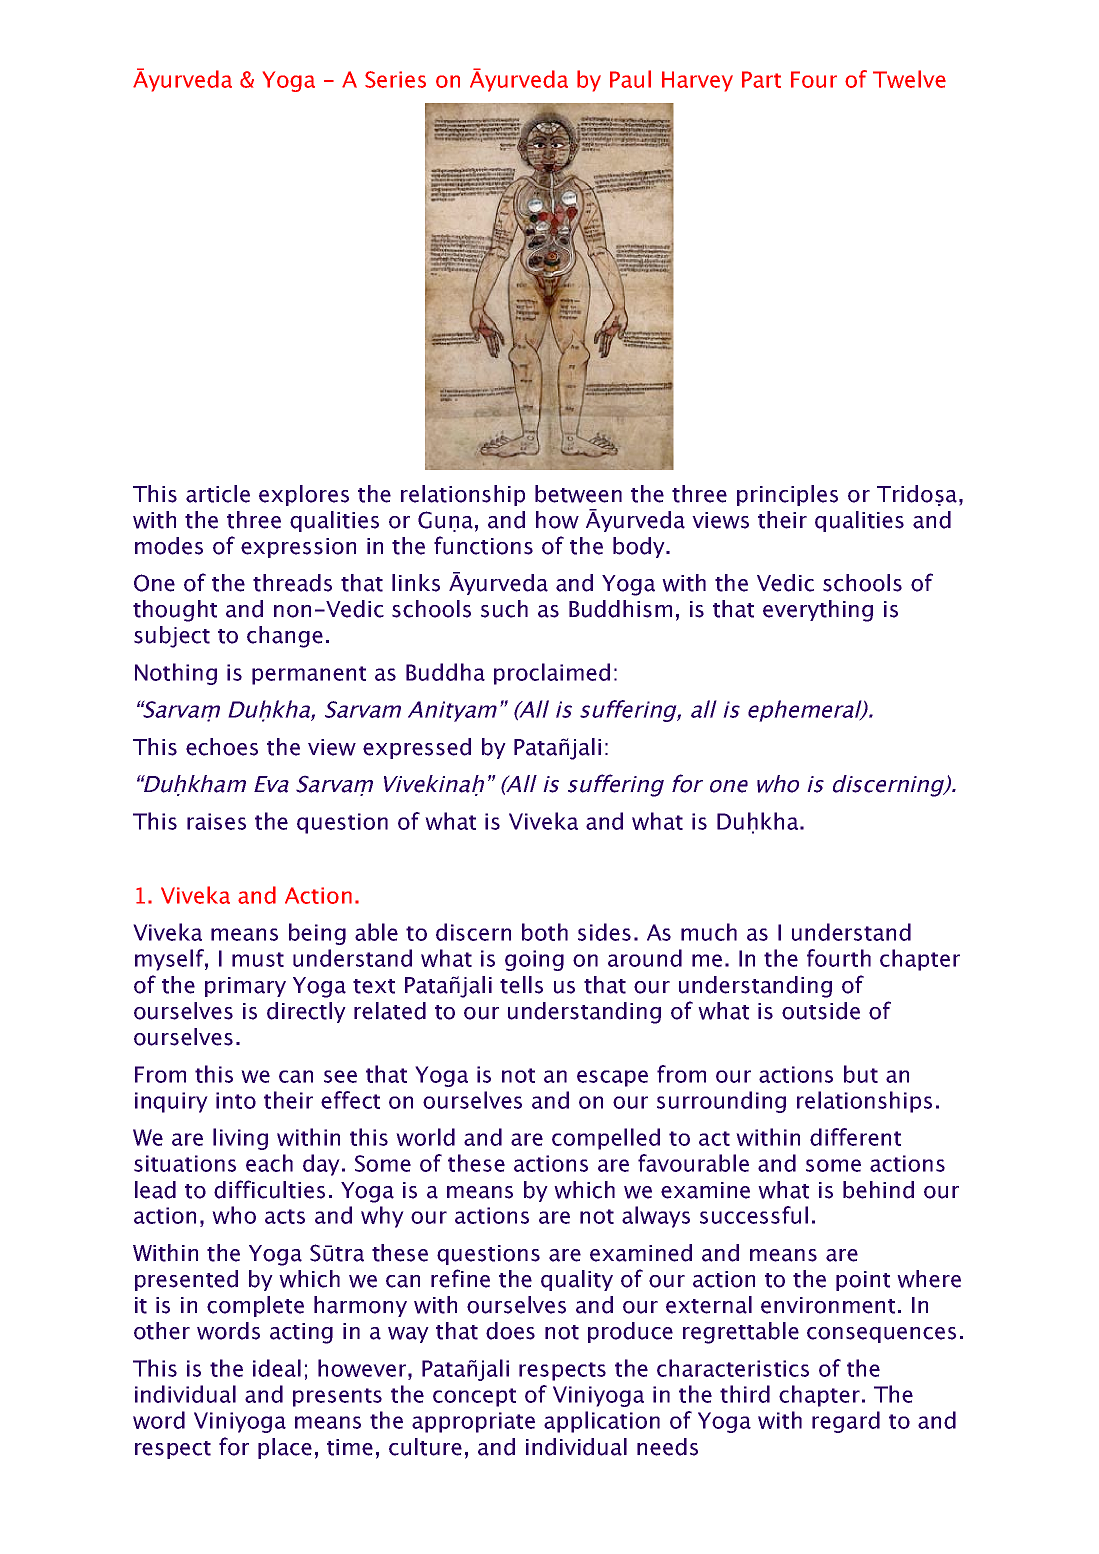  What do you see at coordinates (222, 747) in the screenshot?
I see `echoes` at bounding box center [222, 747].
